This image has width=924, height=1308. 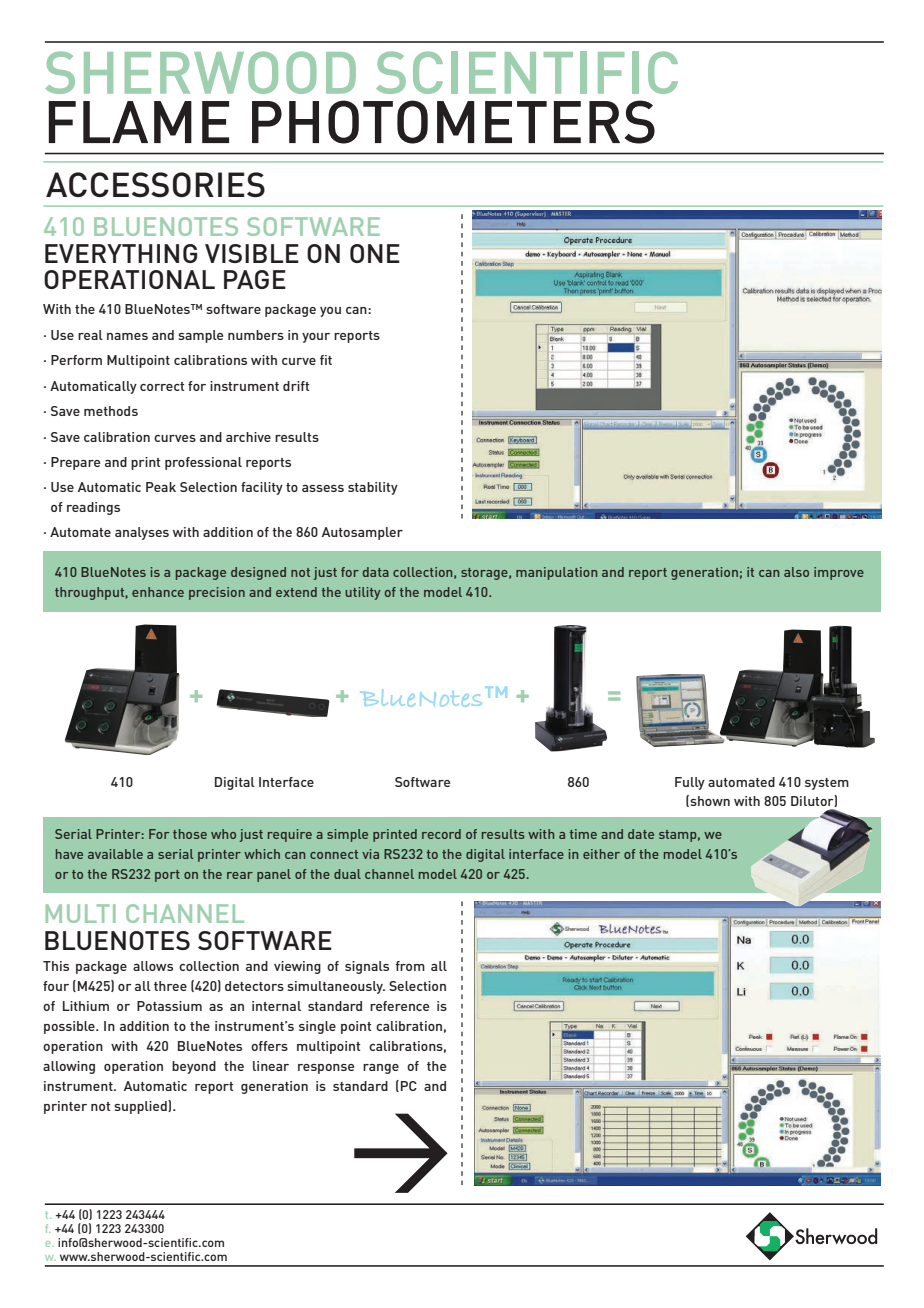 What do you see at coordinates (158, 592) in the image?
I see `enhance` at bounding box center [158, 592].
